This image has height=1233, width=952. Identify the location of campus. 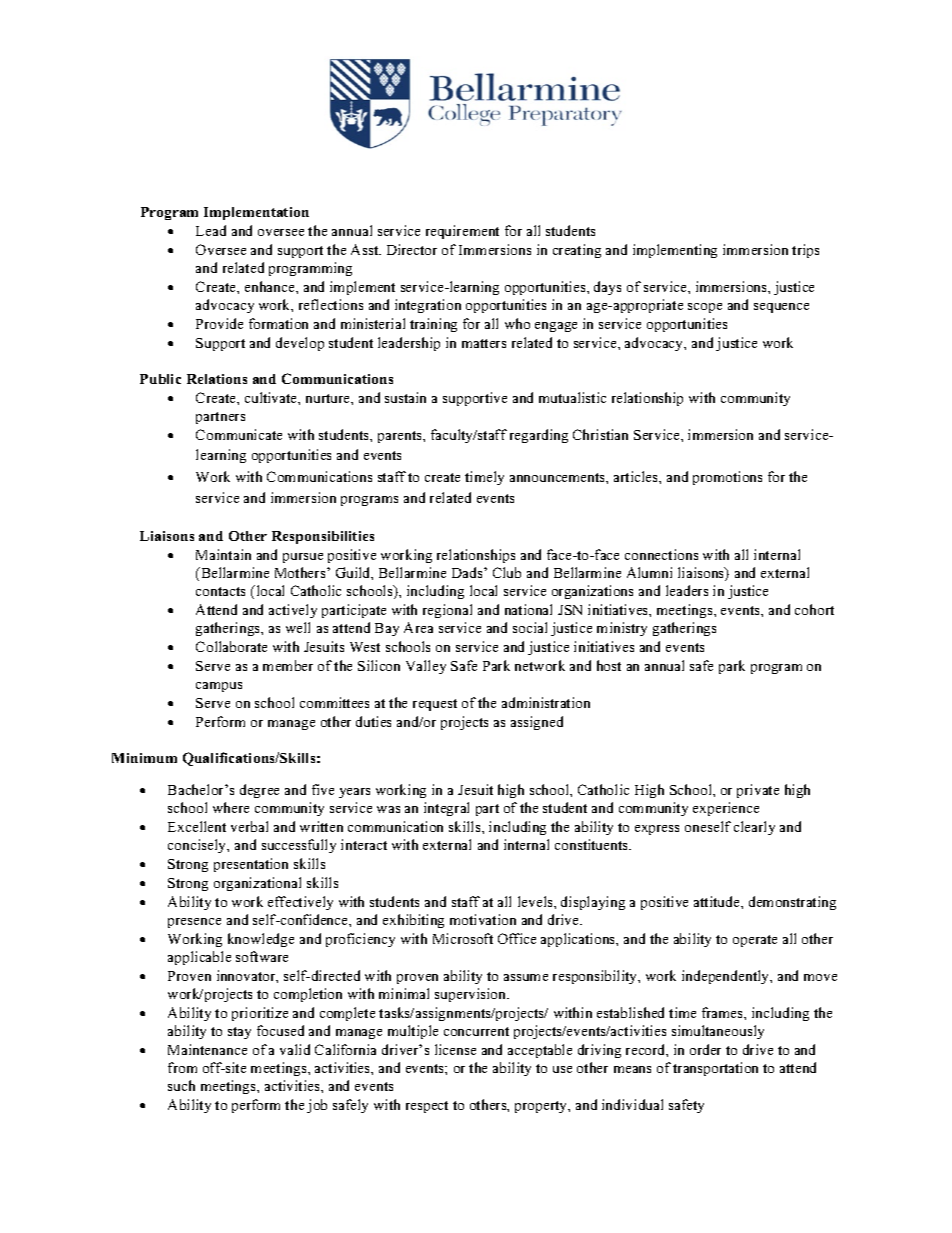
(219, 687).
